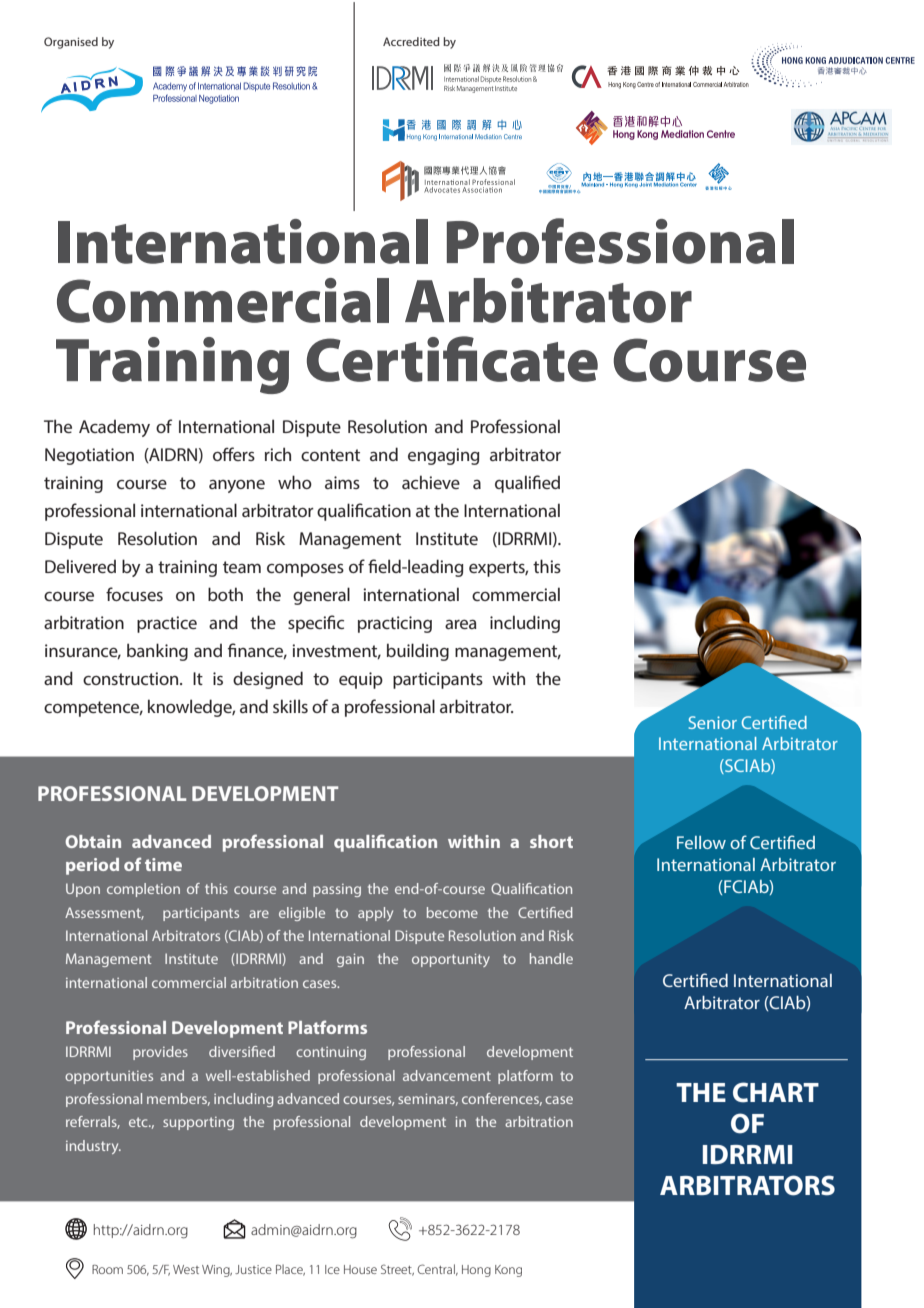 The image size is (924, 1308). I want to click on Academy, so click(114, 428).
